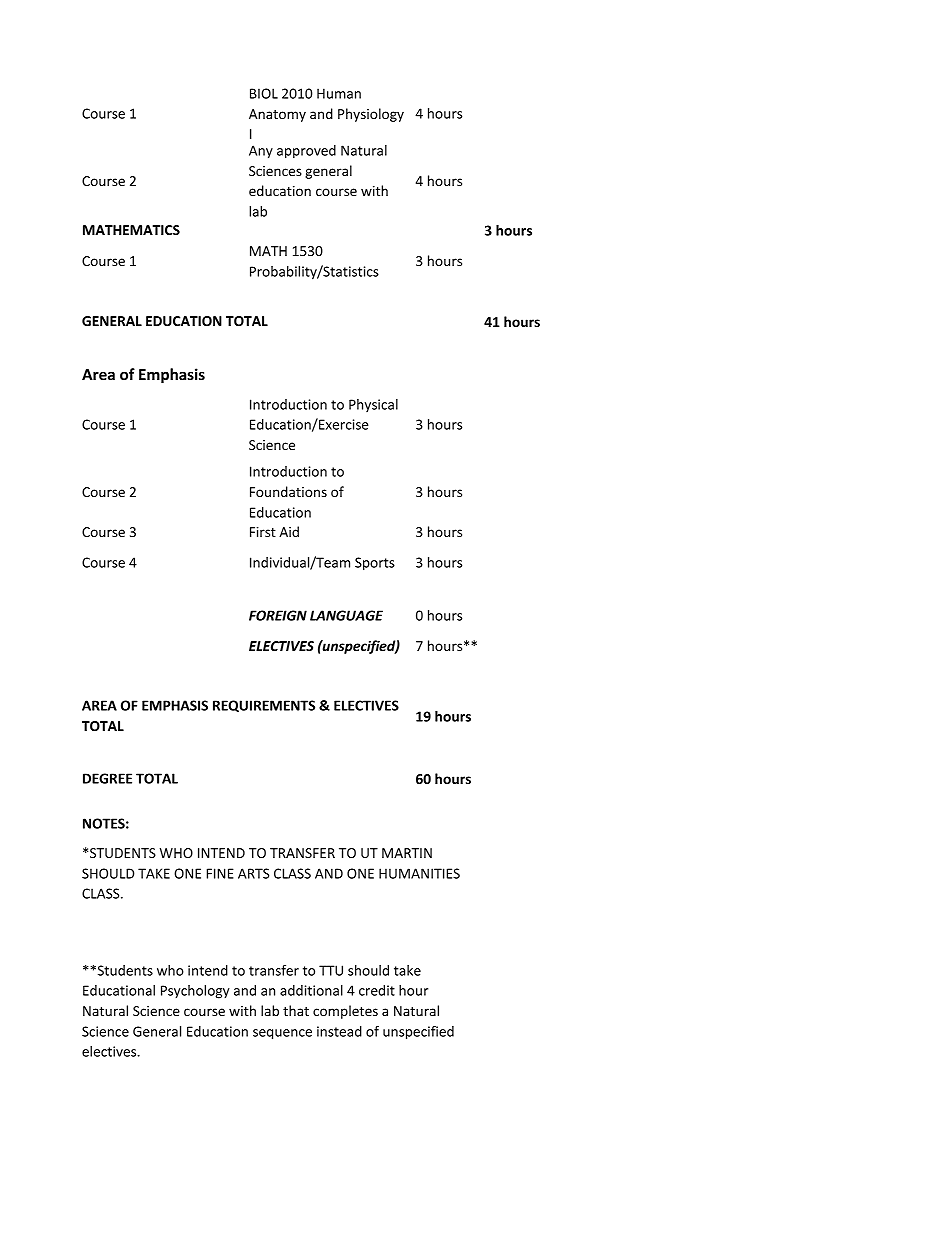  What do you see at coordinates (278, 615) in the screenshot?
I see `FOREIGN` at bounding box center [278, 615].
